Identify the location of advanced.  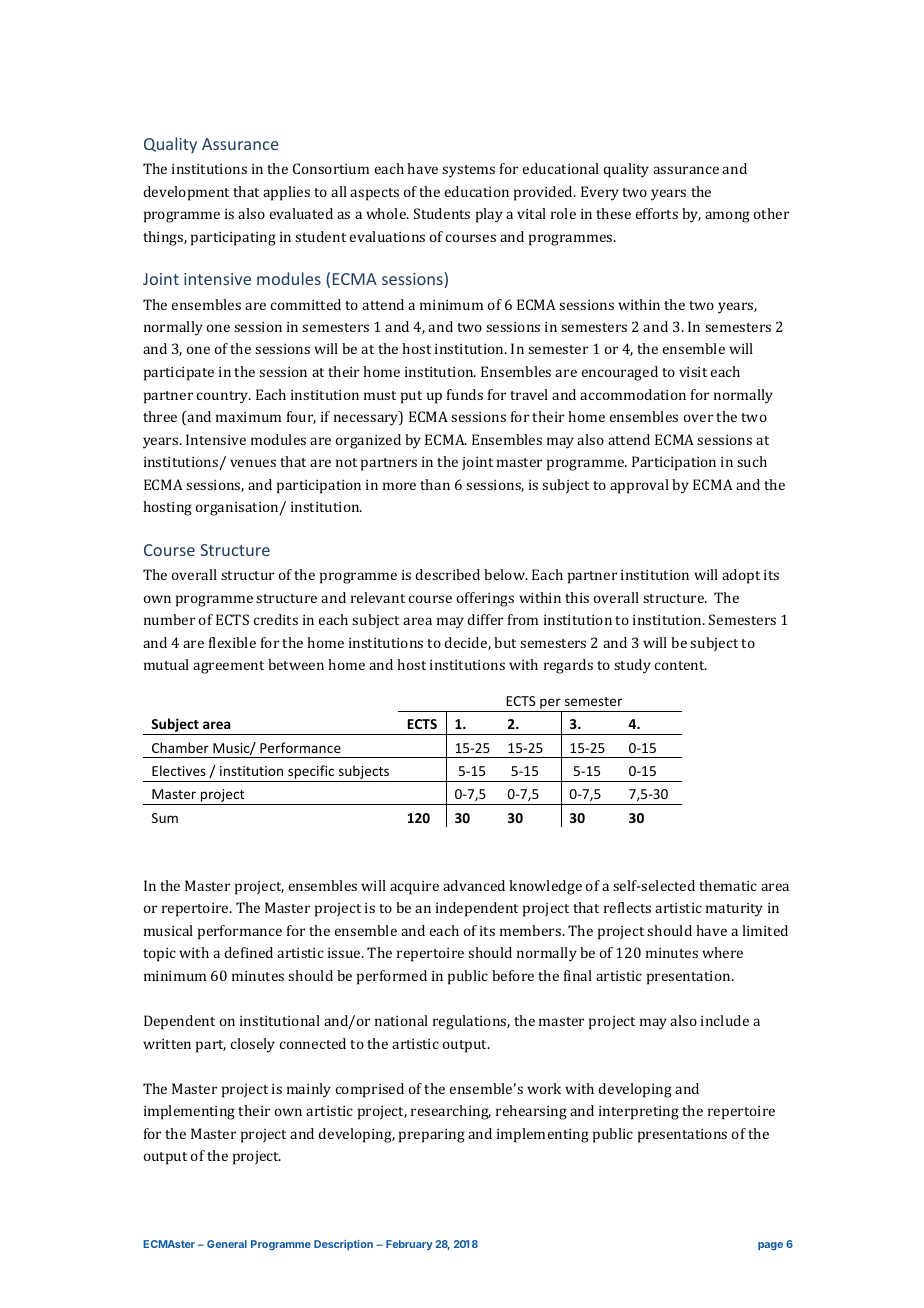
(474, 885).
